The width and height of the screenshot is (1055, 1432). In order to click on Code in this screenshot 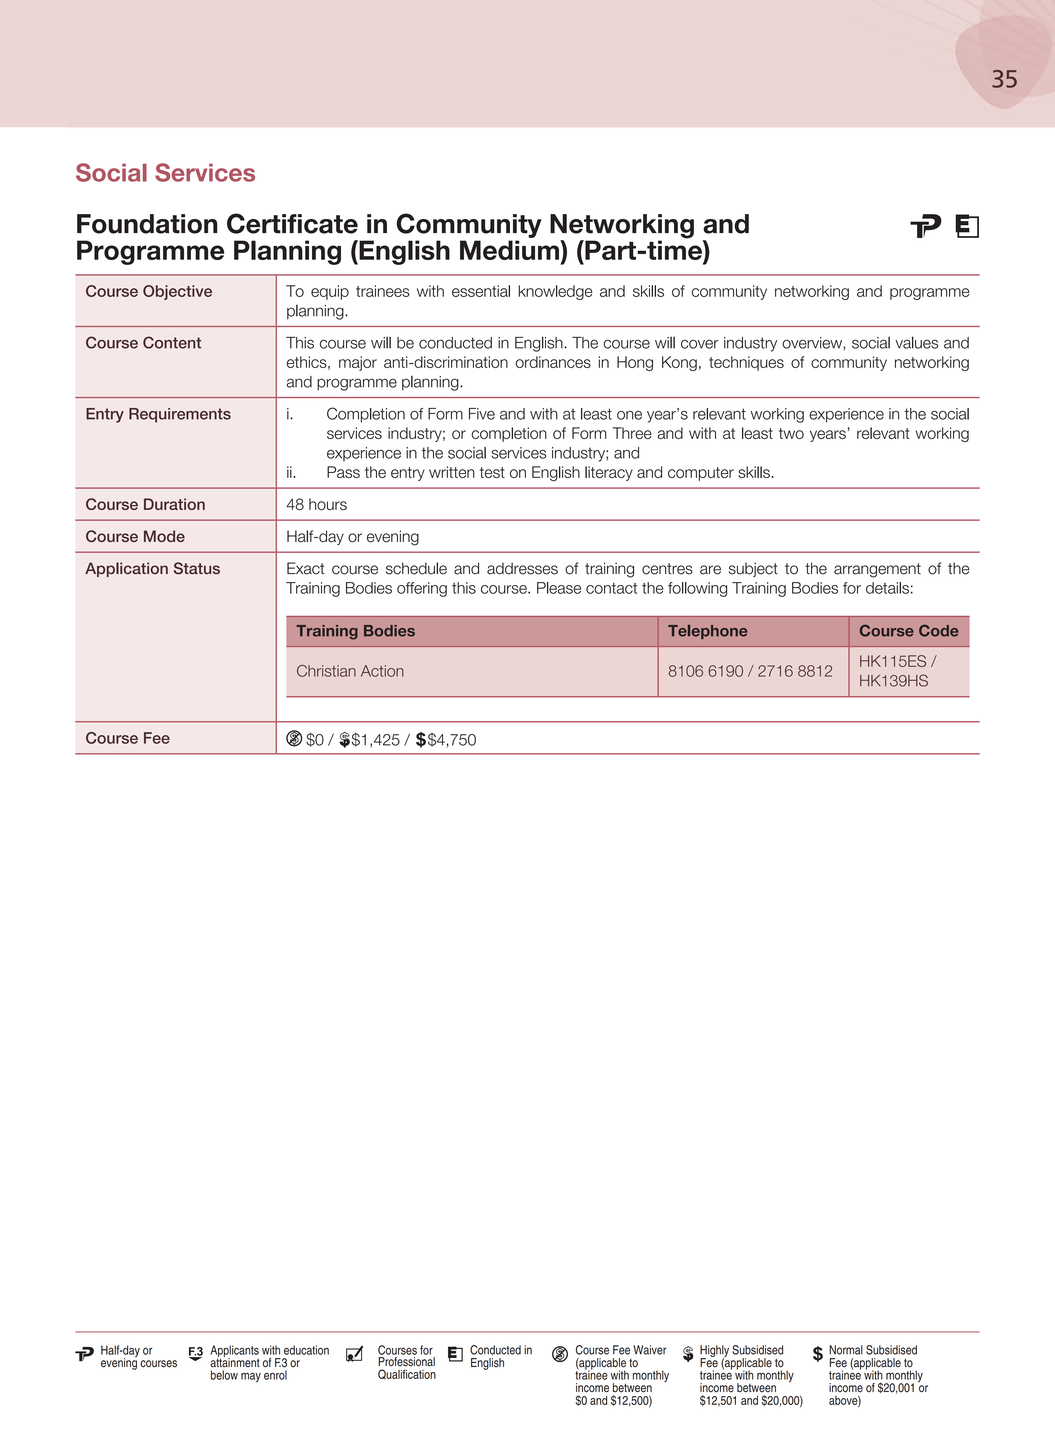, I will do `click(939, 631)`.
